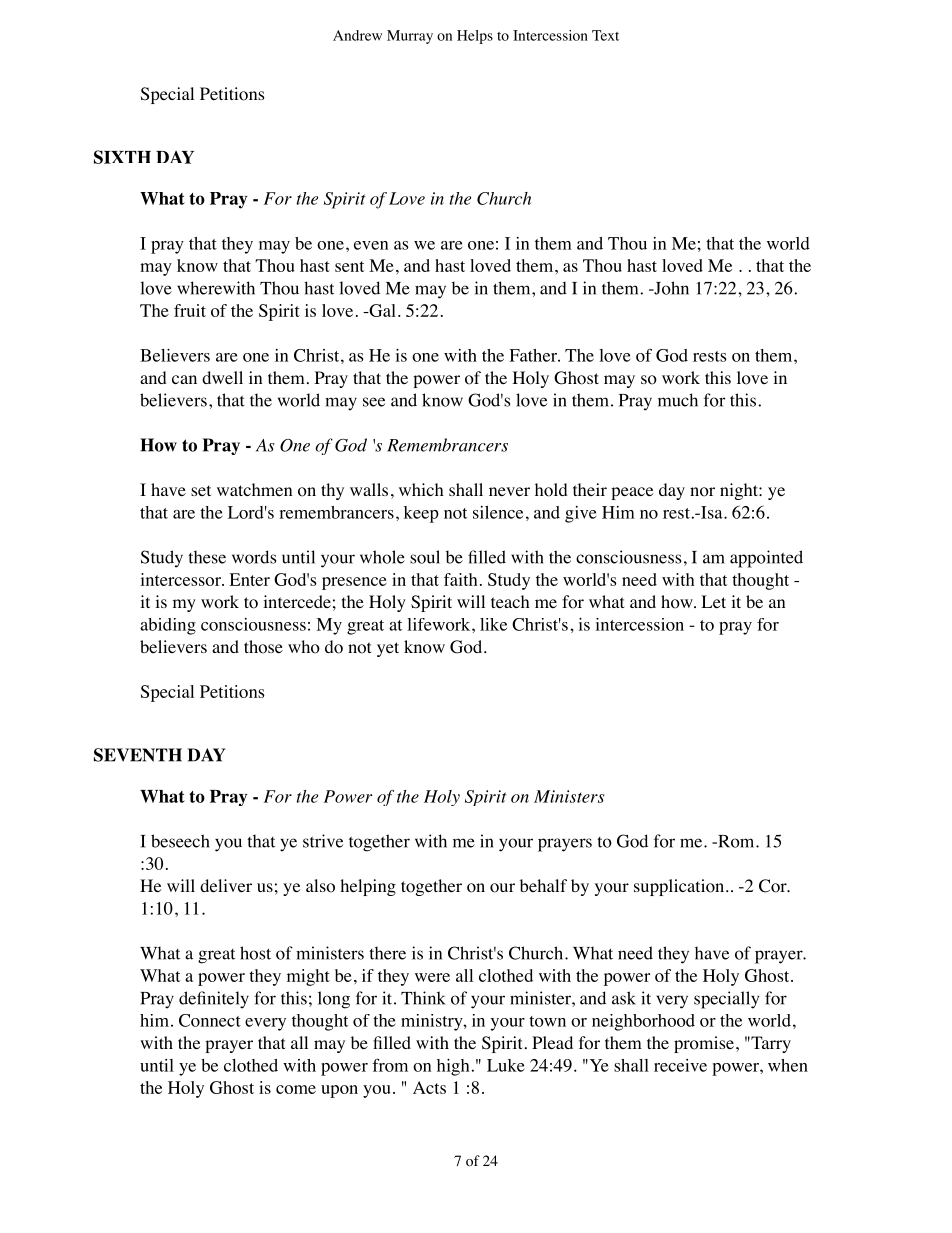 Image resolution: width=952 pixels, height=1233 pixels. Describe the element at coordinates (122, 157) in the image. I see `SIXTH` at that location.
